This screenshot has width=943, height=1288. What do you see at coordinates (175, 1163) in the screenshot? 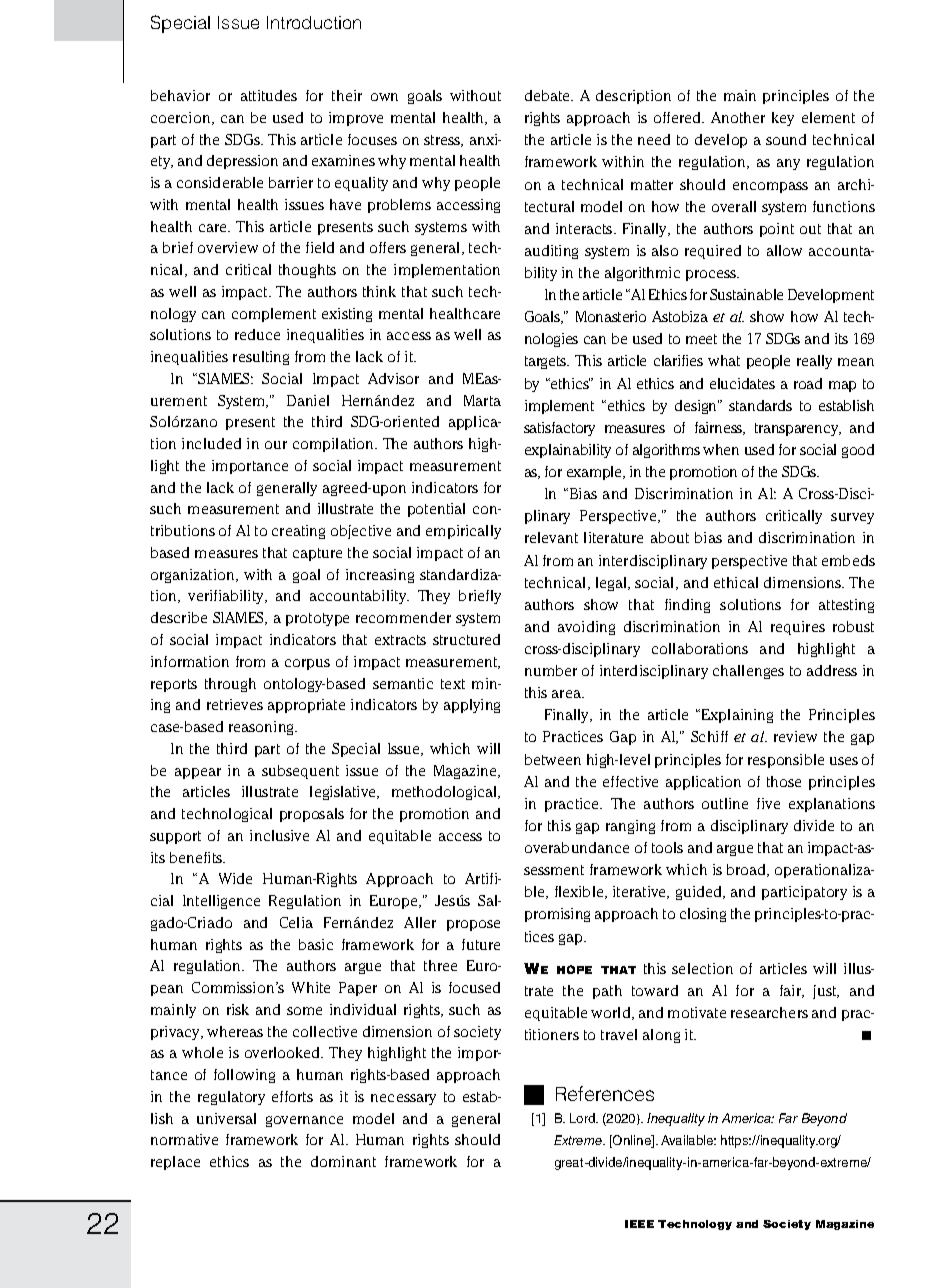
I see `replace` at bounding box center [175, 1163].
